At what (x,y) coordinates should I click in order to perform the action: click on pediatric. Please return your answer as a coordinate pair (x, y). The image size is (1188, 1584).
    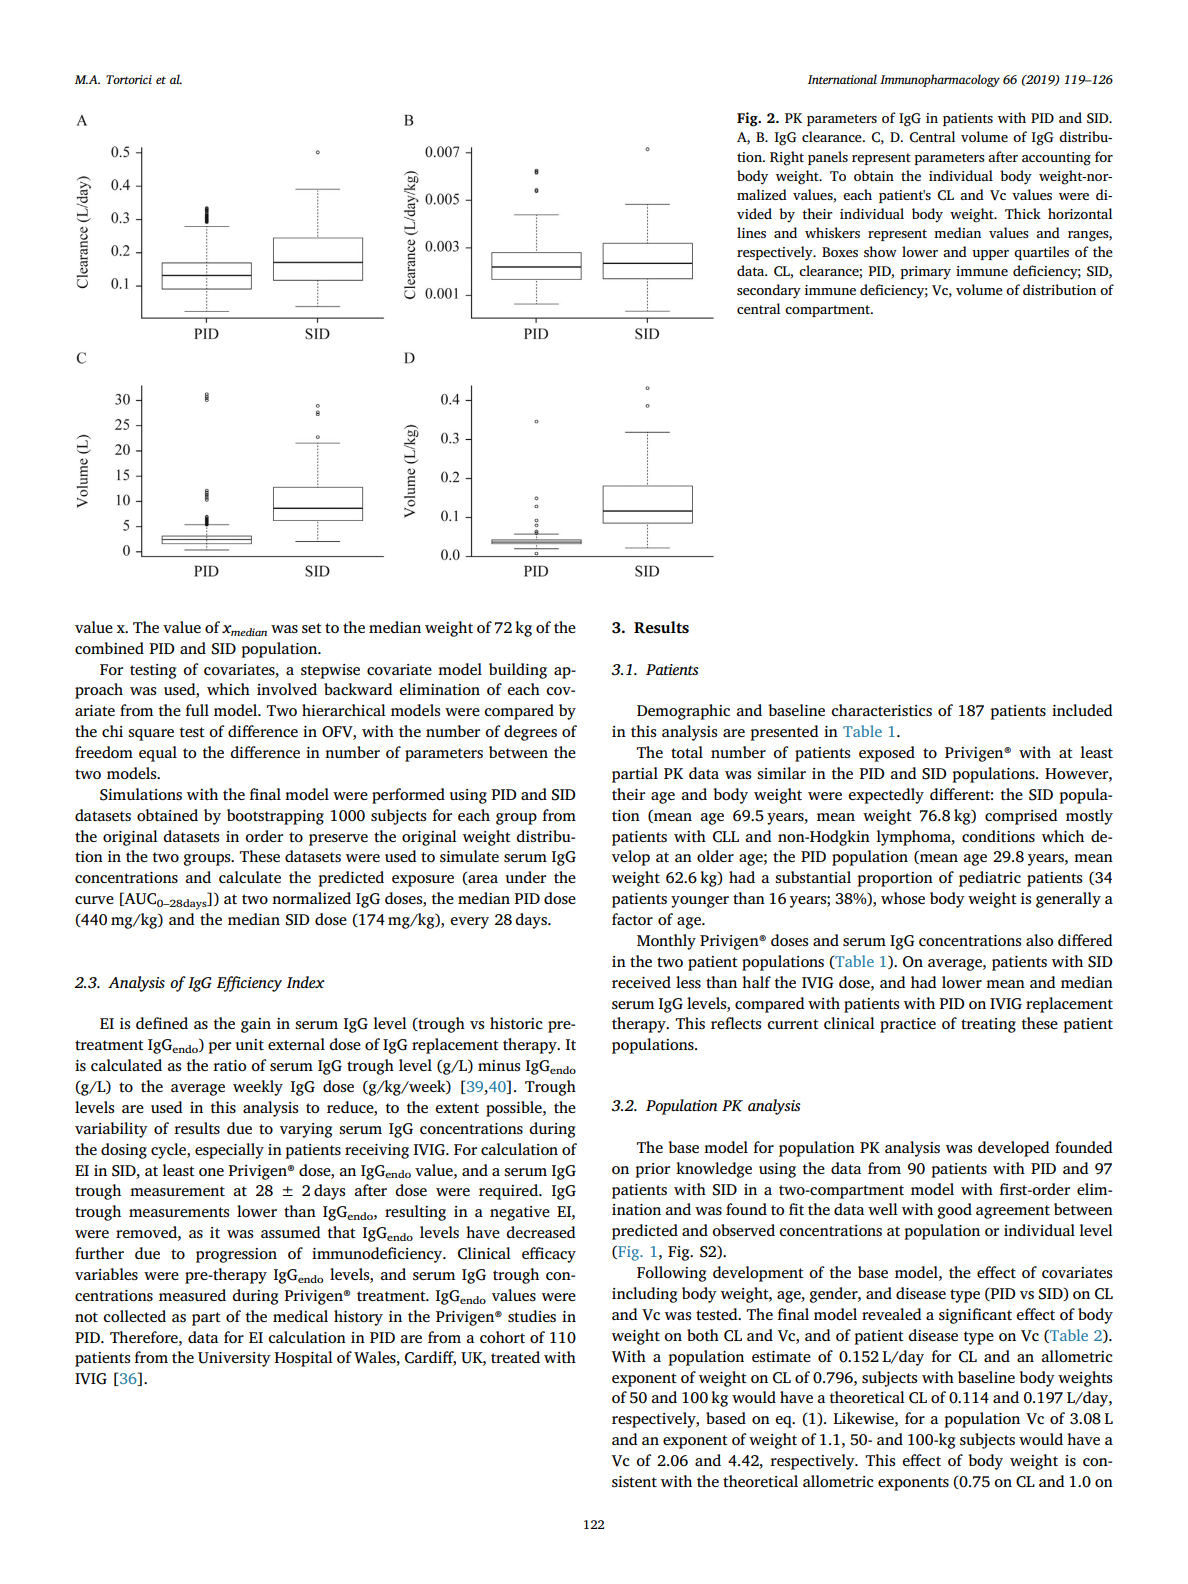
    Looking at the image, I should click on (990, 879).
